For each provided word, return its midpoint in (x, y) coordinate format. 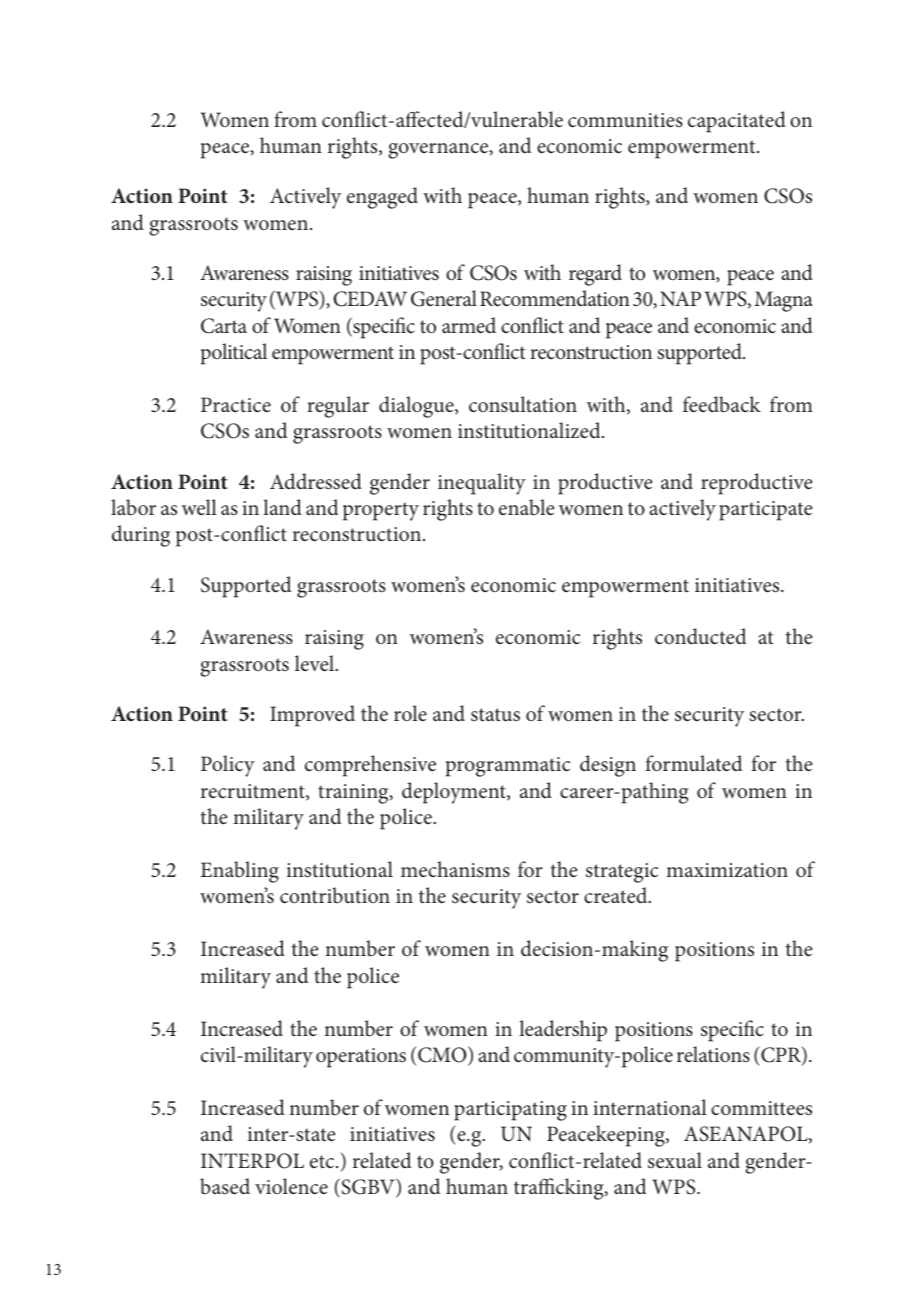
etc (323, 1161)
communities (625, 120)
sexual (675, 1160)
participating (510, 1111)
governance (439, 151)
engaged (382, 198)
